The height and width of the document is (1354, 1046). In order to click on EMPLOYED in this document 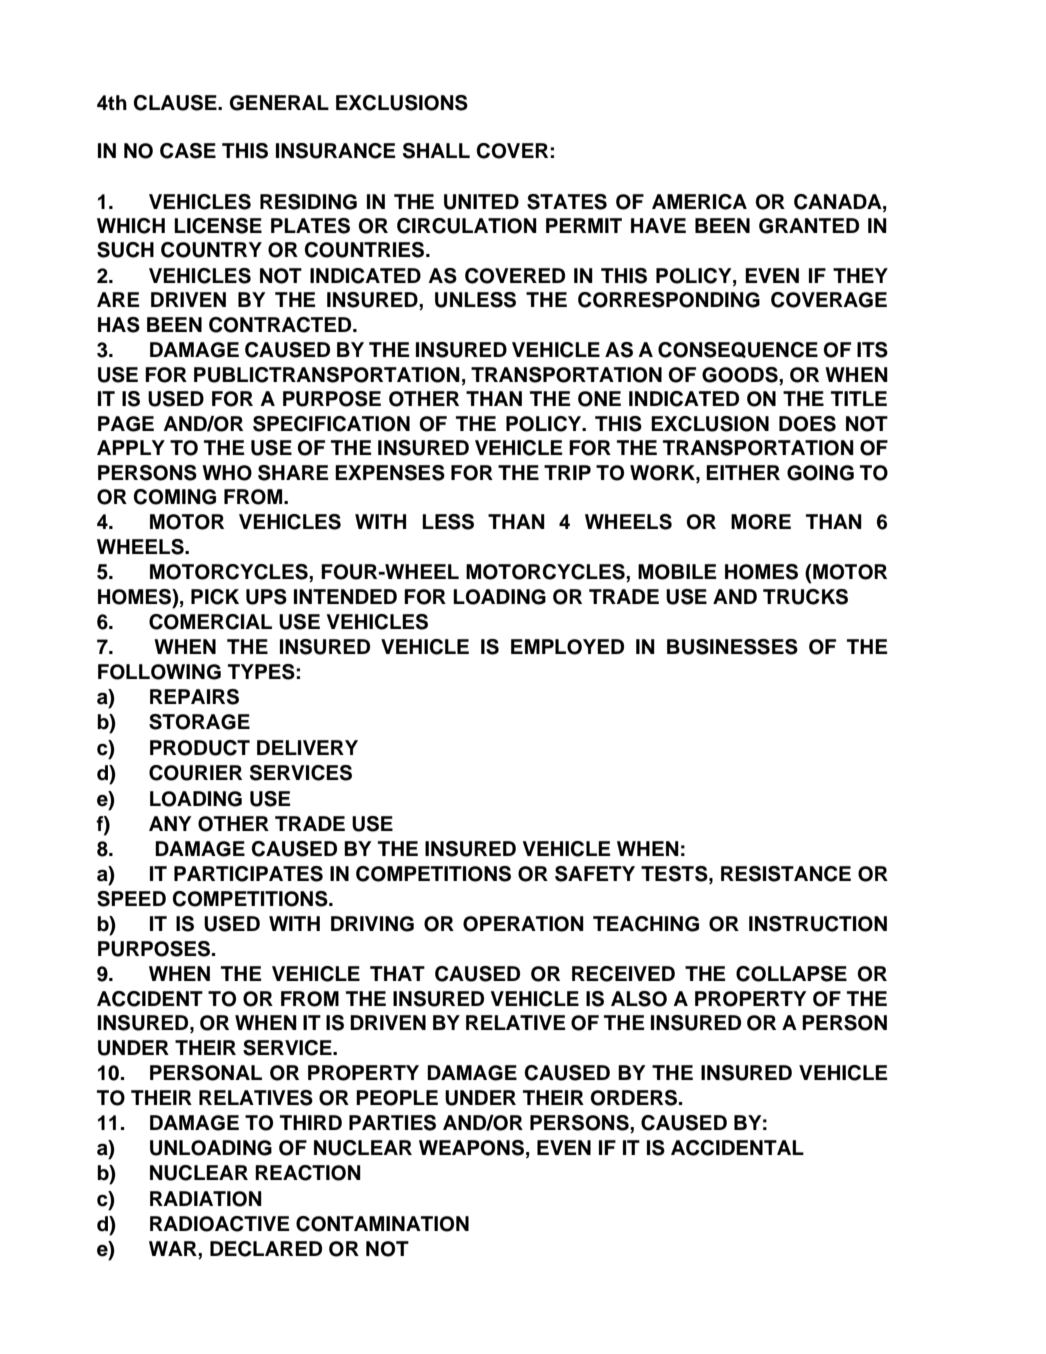, I will do `click(567, 647)`.
